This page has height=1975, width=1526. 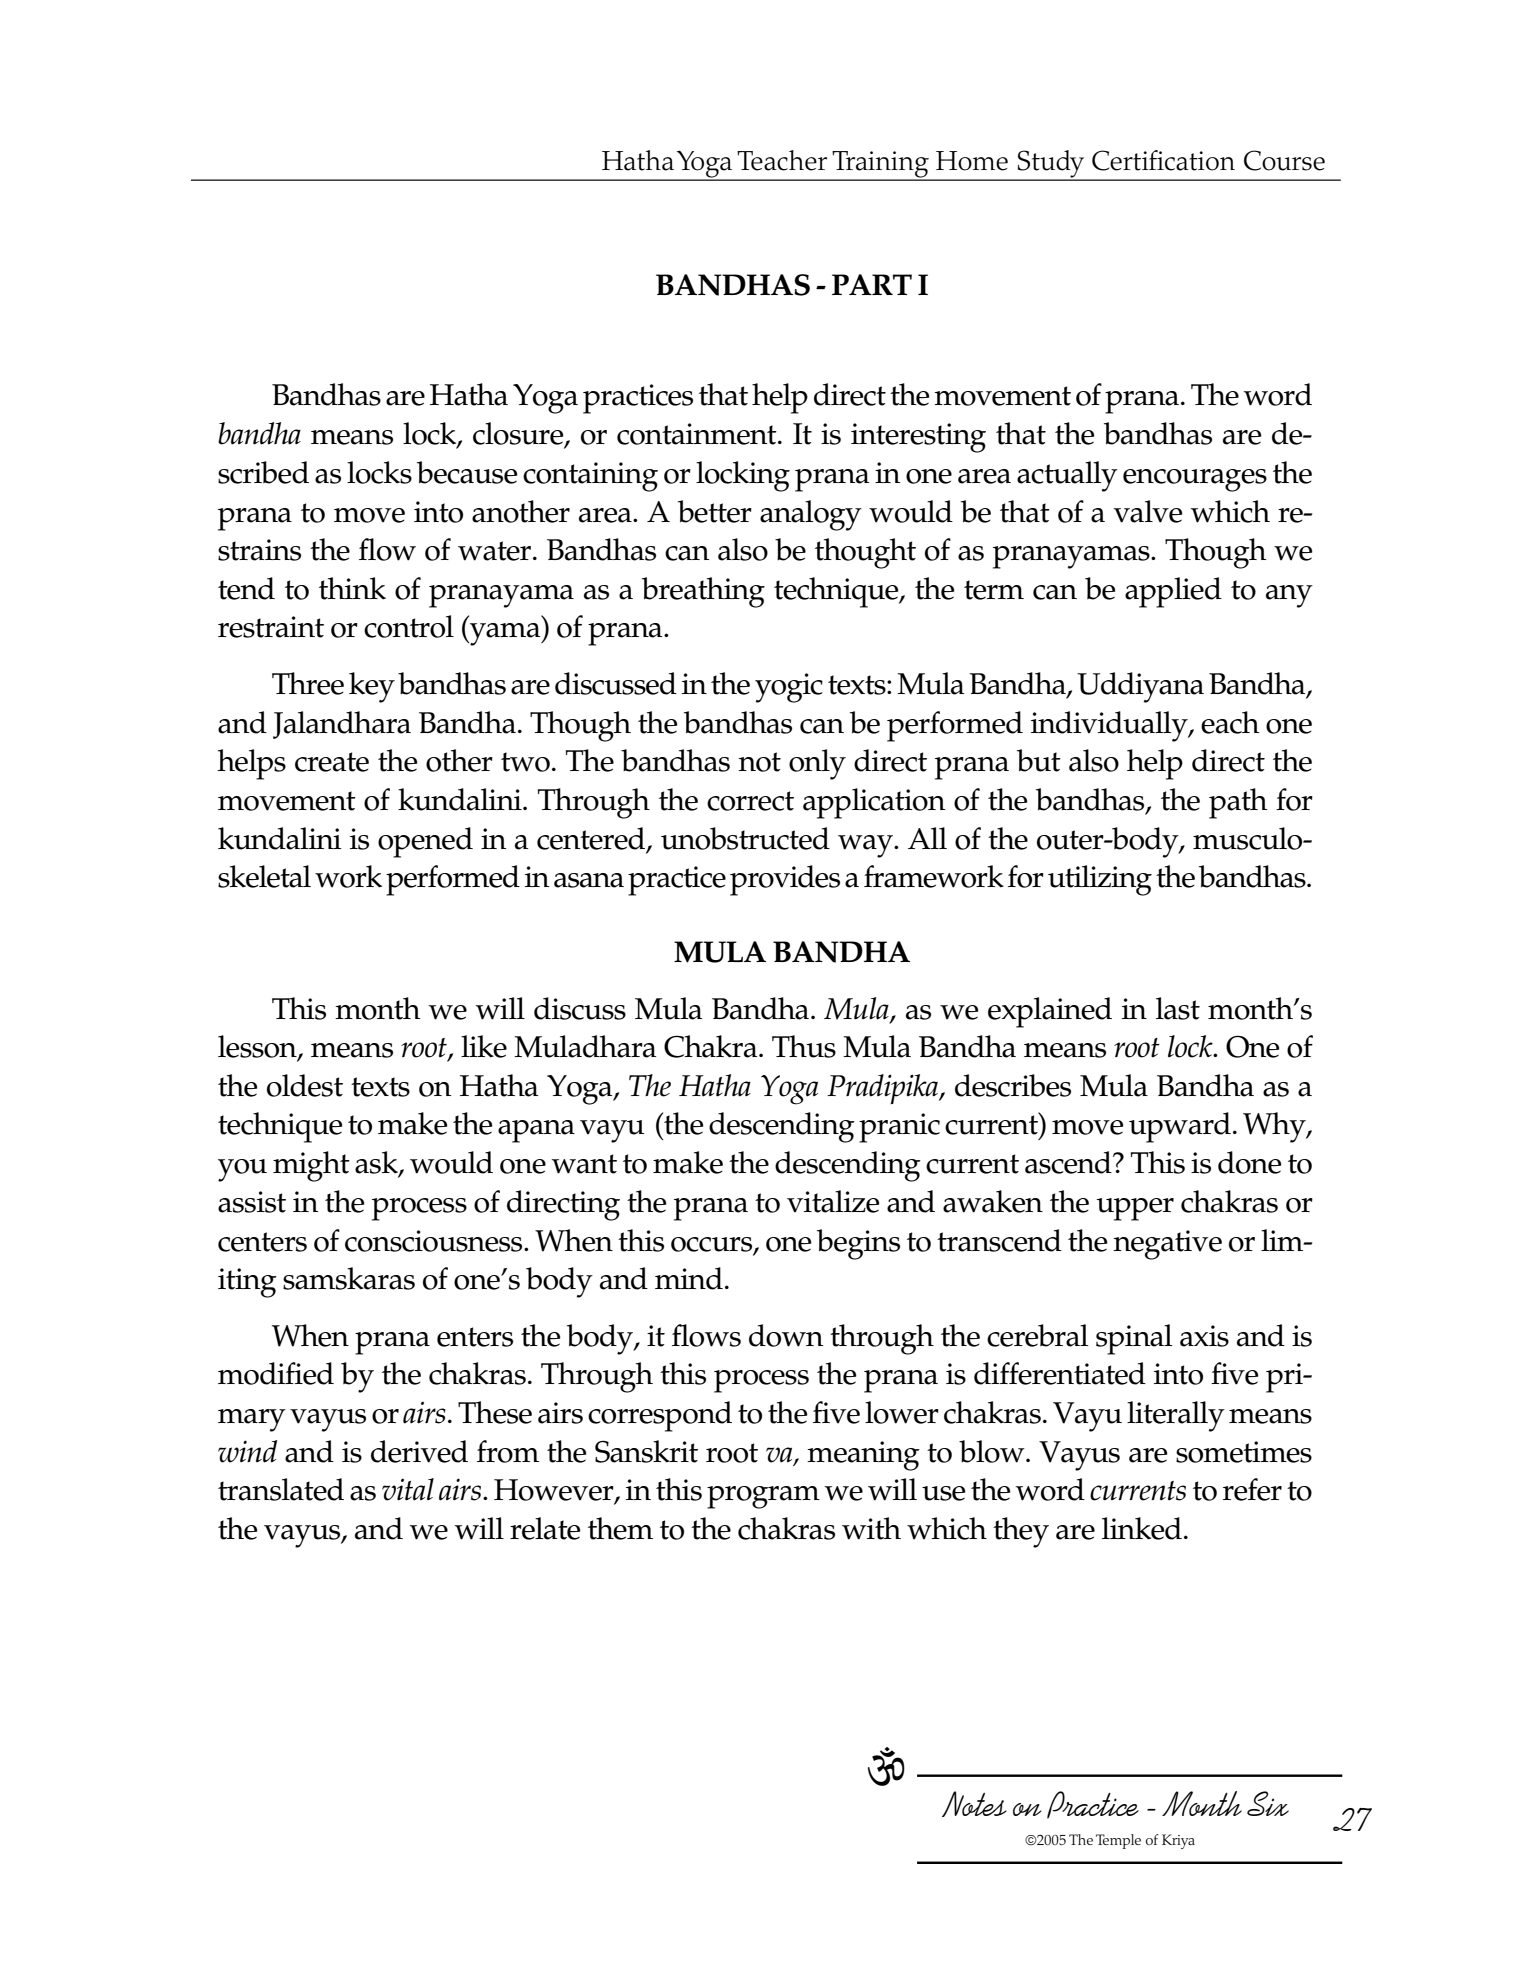 What do you see at coordinates (880, 165) in the page?
I see `Training` at bounding box center [880, 165].
